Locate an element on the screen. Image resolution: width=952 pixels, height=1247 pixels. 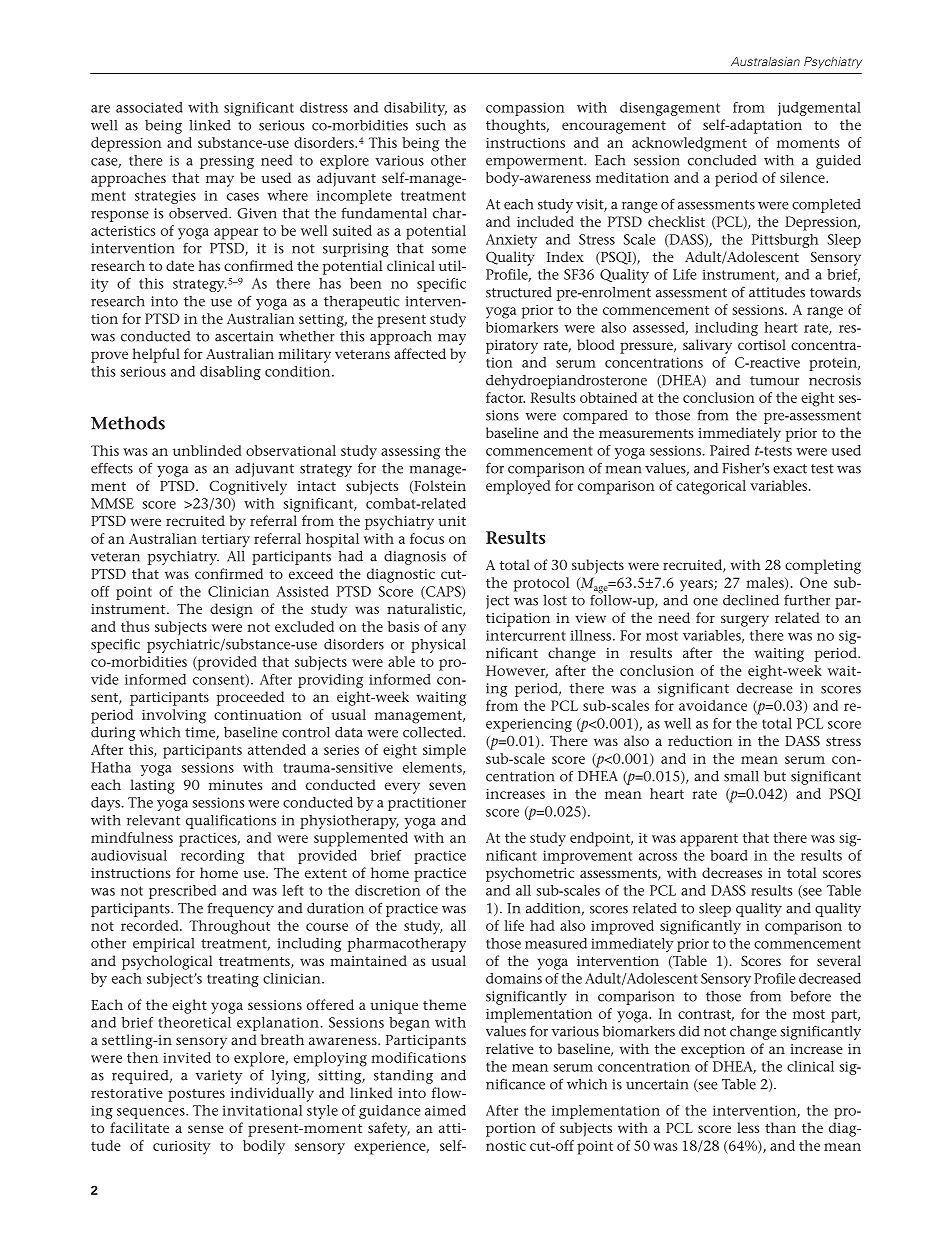
seven is located at coordinates (447, 786).
